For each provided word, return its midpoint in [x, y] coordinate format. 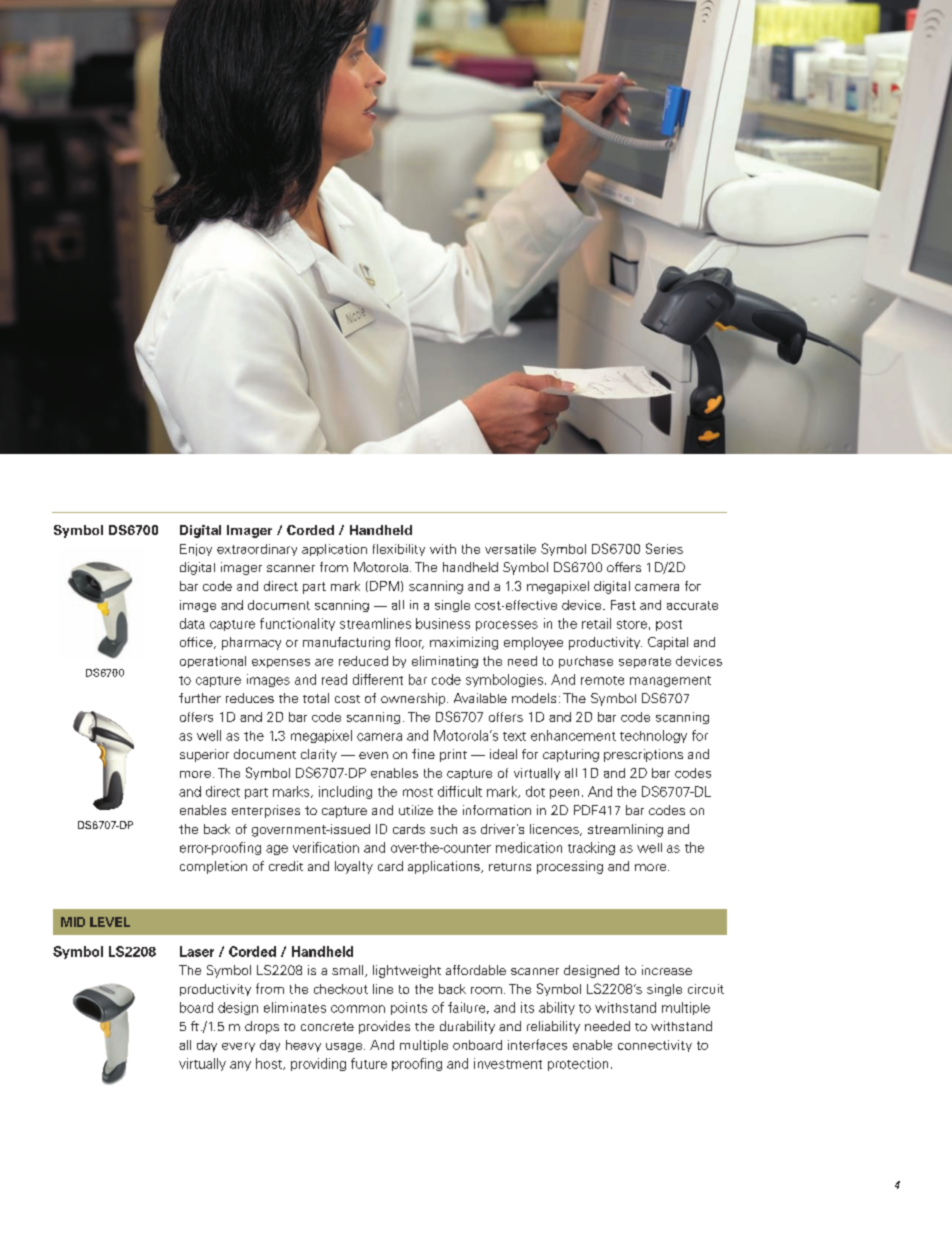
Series [664, 548]
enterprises [266, 811]
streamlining [625, 830]
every [238, 1047]
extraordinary [257, 550]
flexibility [399, 550]
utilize [416, 810]
